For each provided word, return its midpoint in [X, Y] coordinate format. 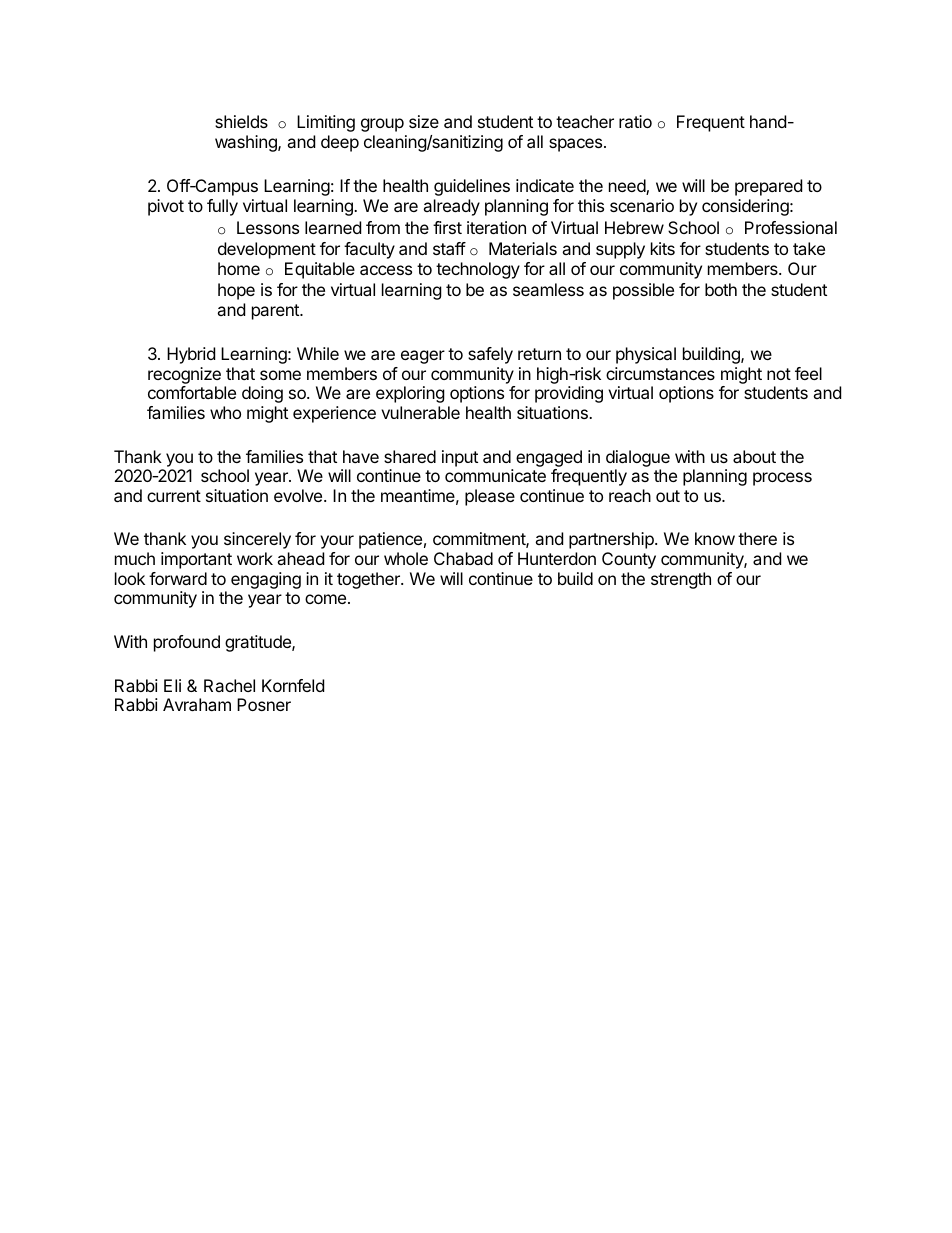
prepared [768, 187]
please [490, 497]
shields [241, 121]
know [715, 538]
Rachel [229, 685]
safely [490, 355]
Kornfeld [293, 685]
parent [276, 312]
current [174, 496]
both [721, 289]
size [424, 121]
